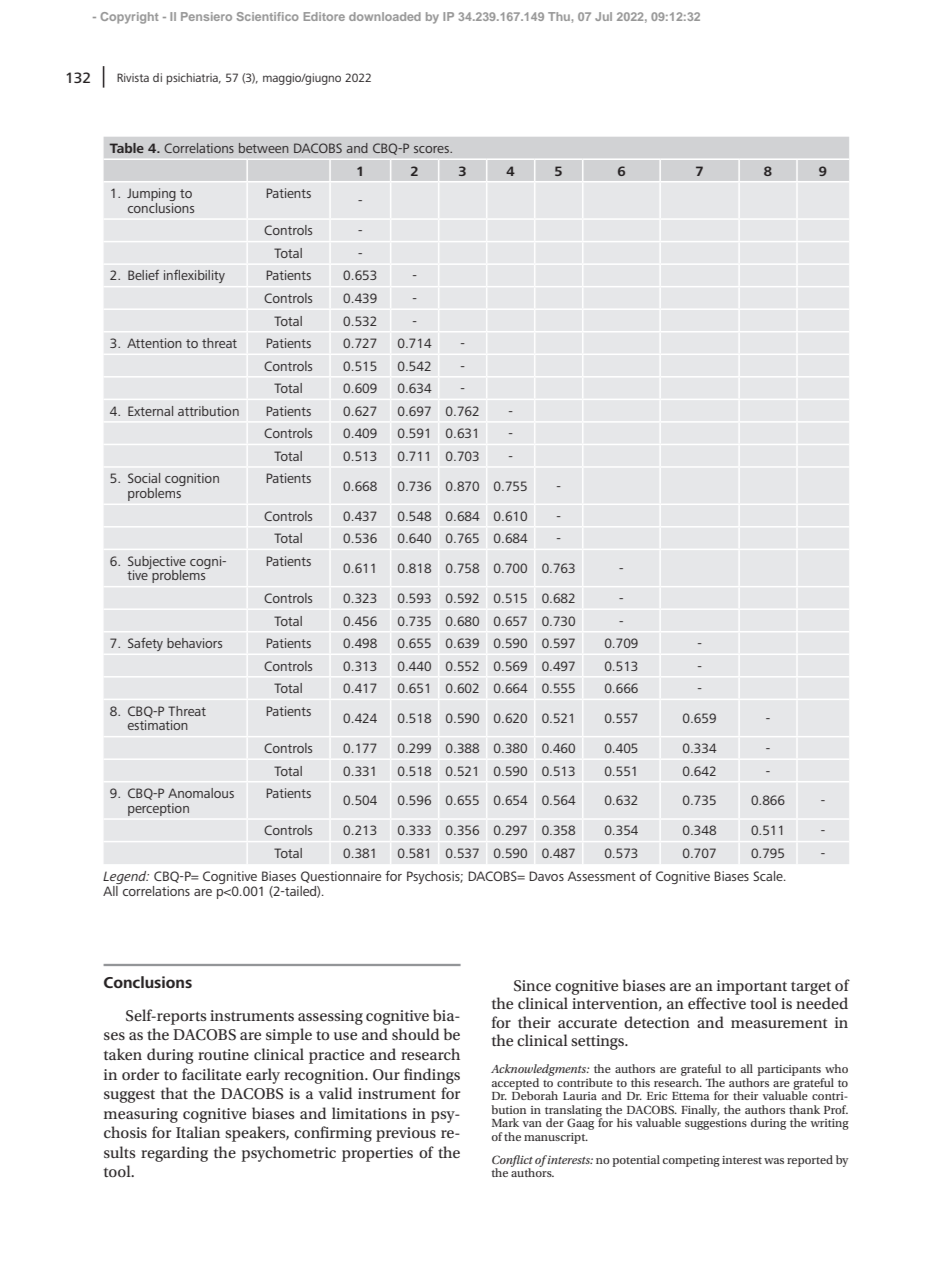 This document has width=952, height=1261. Describe the element at coordinates (505, 1122) in the document. I see `Mark` at that location.
